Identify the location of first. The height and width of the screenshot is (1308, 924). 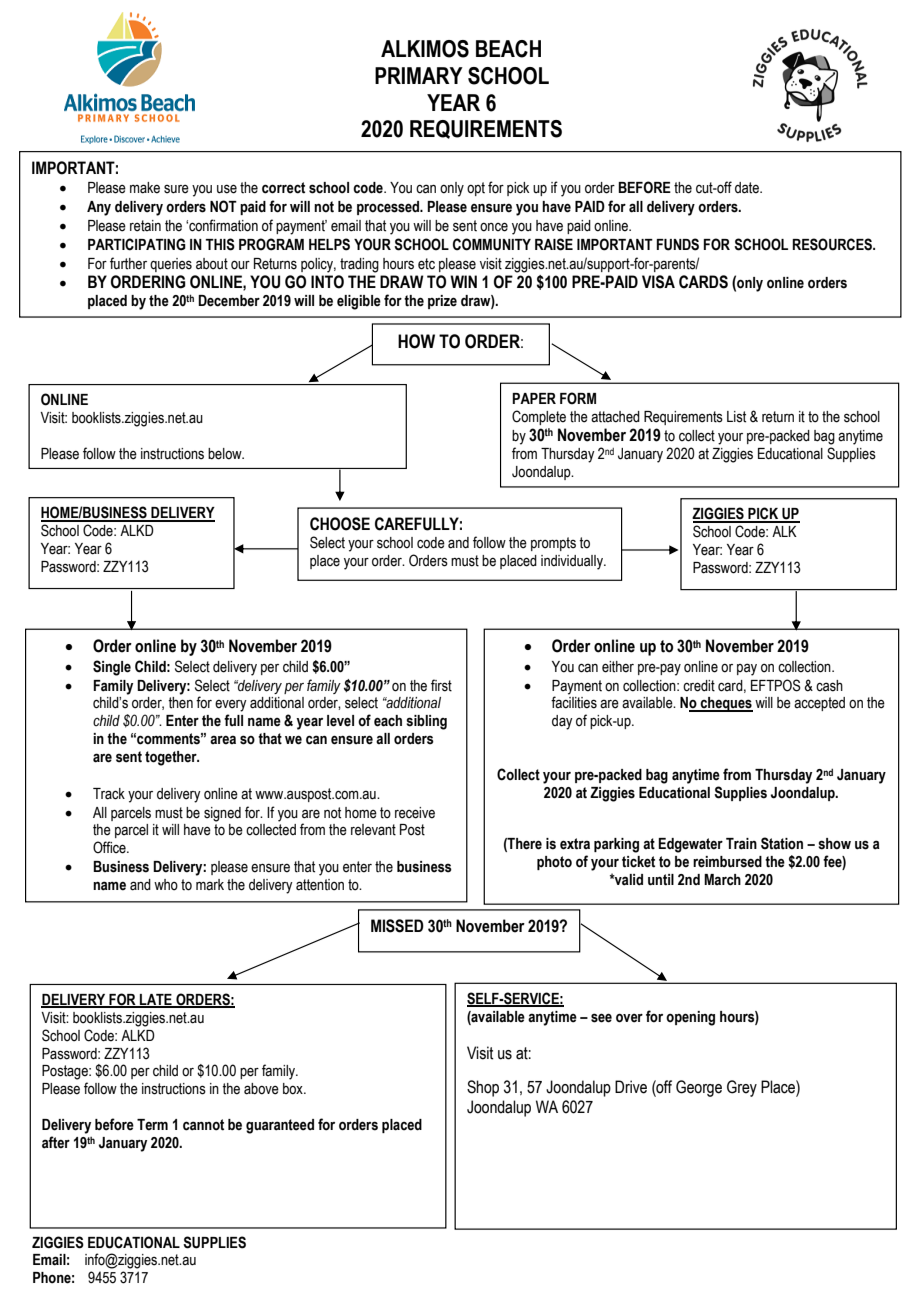
(441, 685).
